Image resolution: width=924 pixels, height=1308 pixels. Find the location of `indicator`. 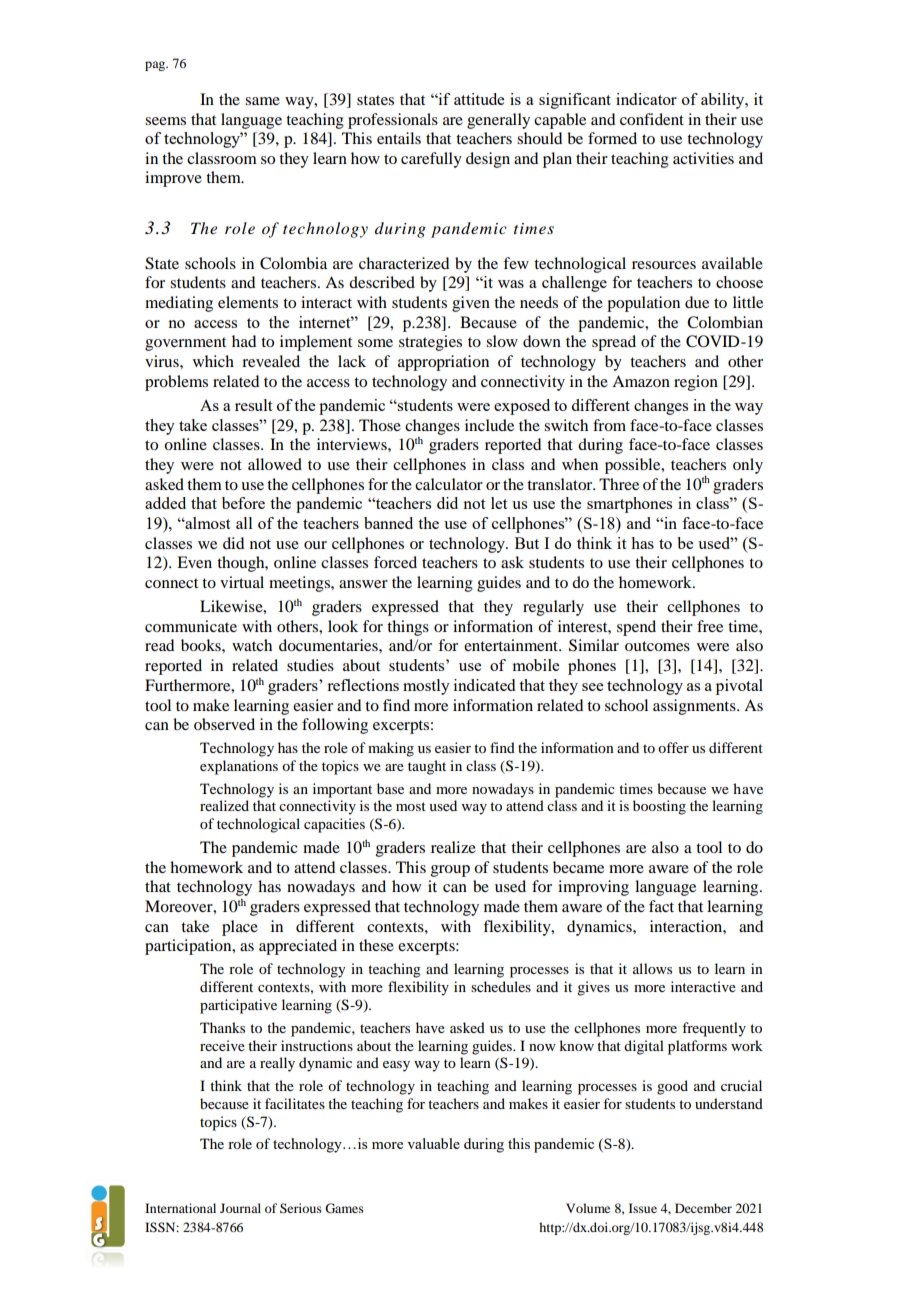

indicator is located at coordinates (646, 99).
